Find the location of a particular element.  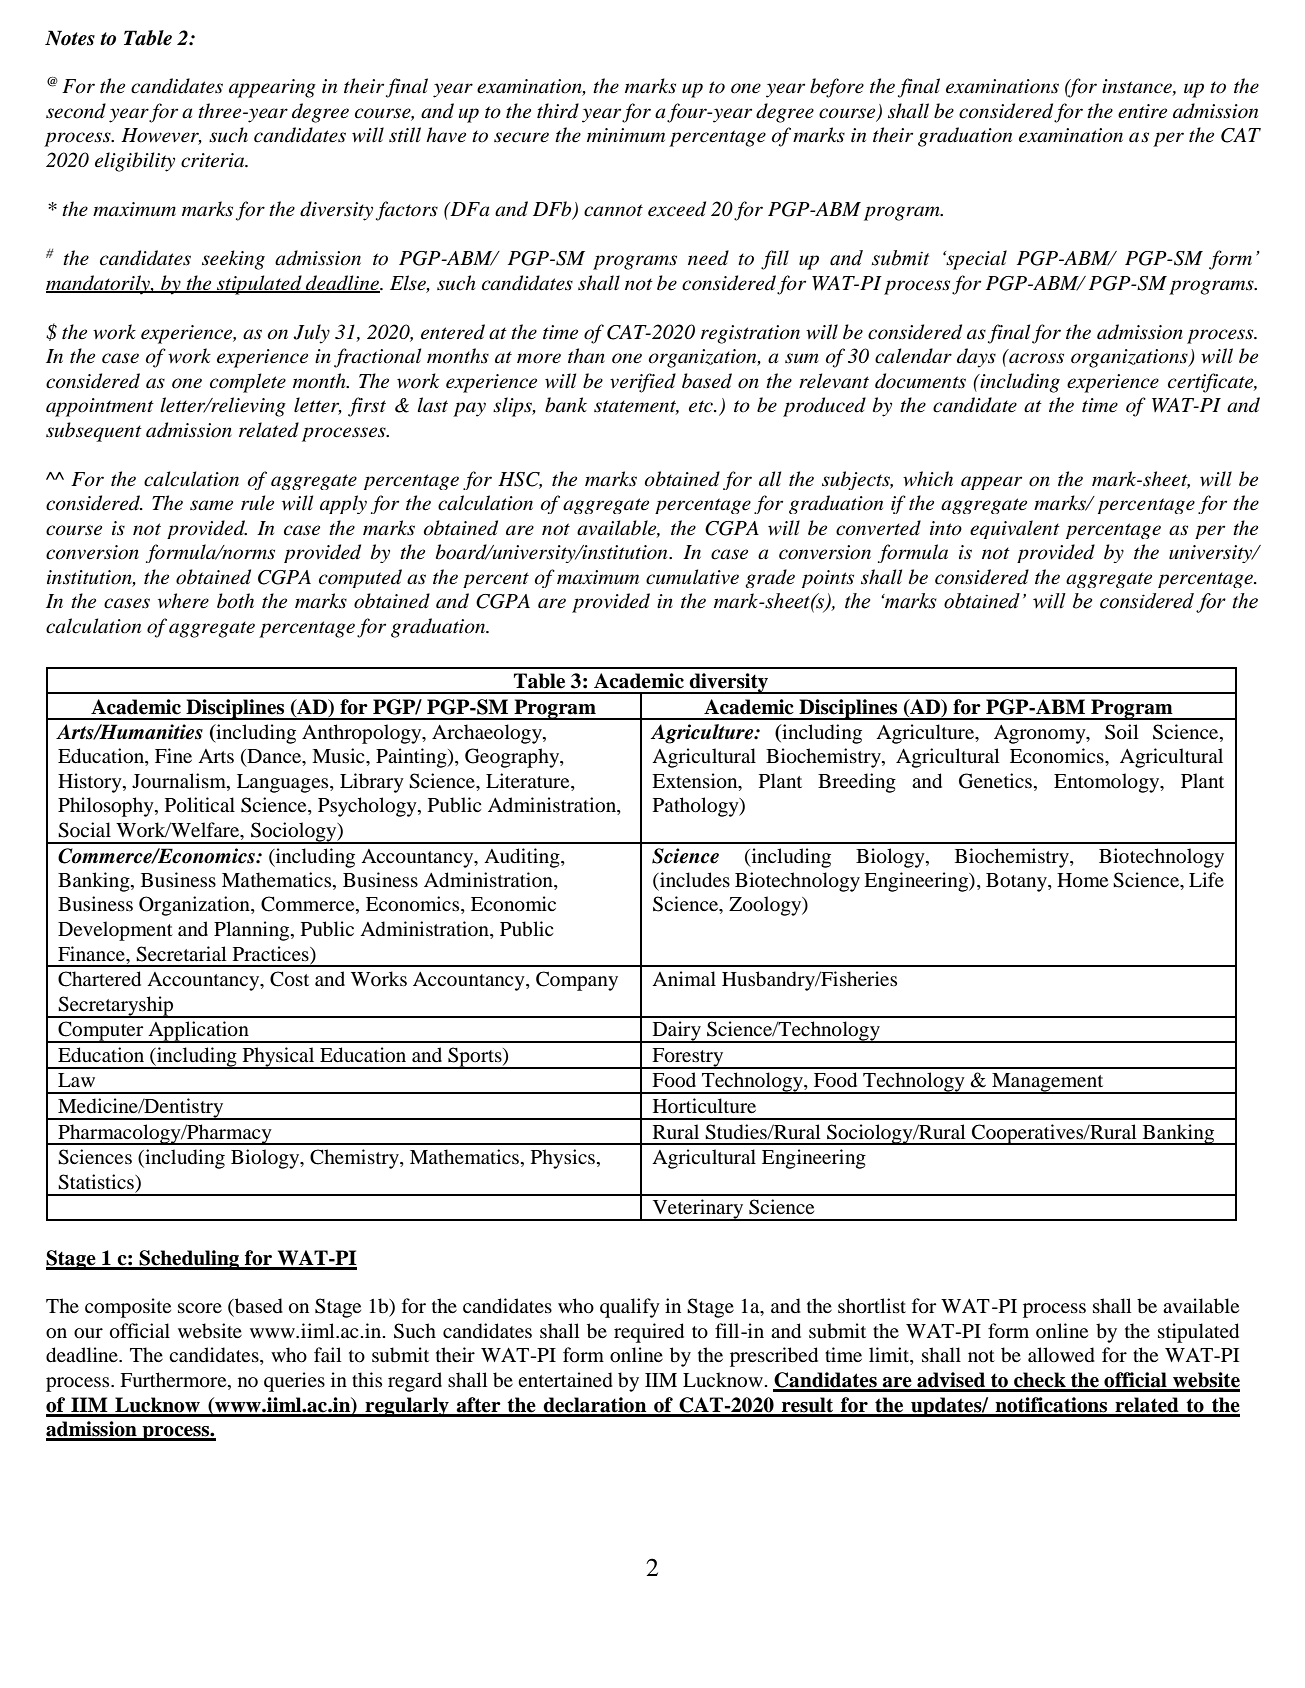

criteria is located at coordinates (214, 160).
